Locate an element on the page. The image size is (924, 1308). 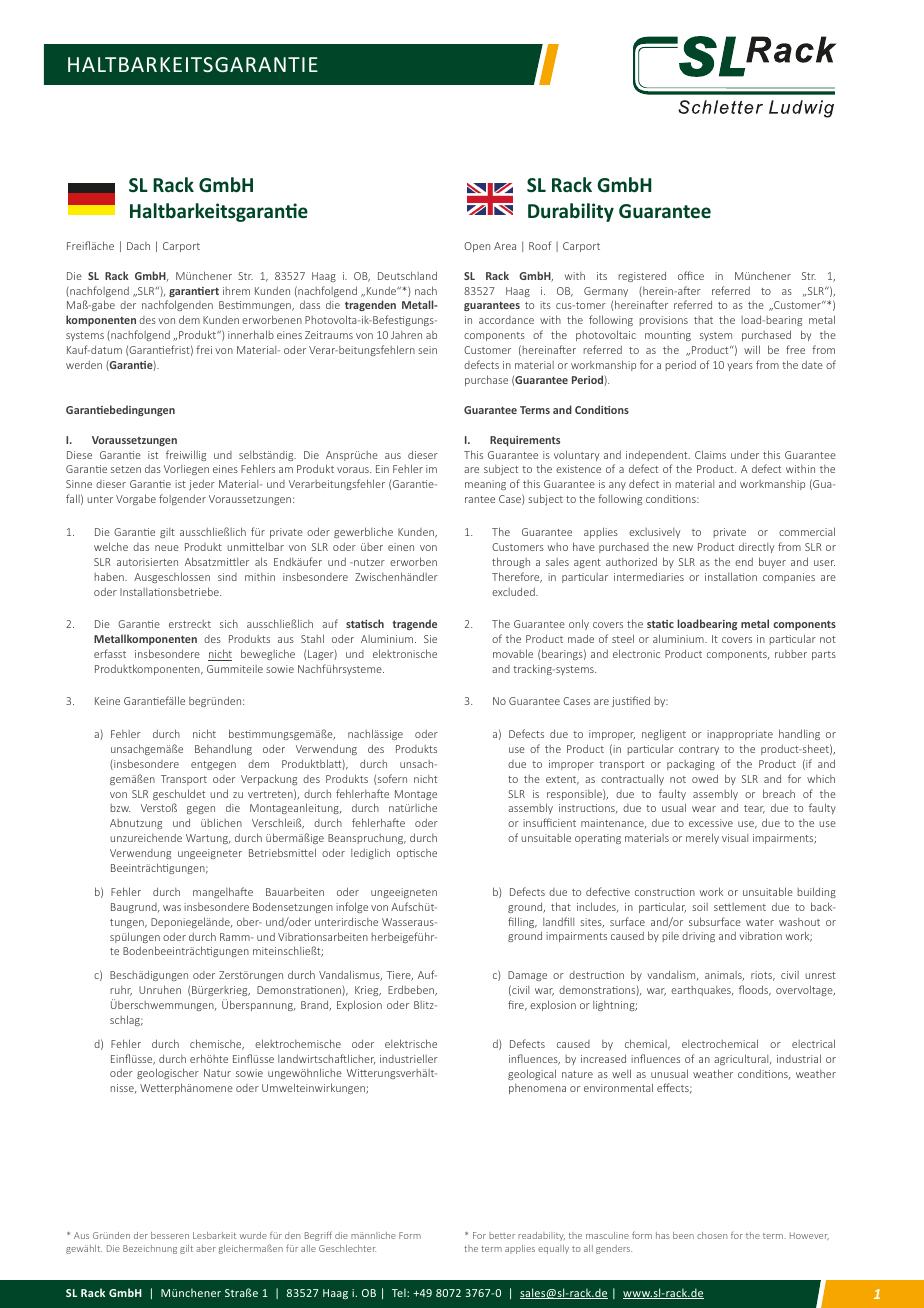
neue is located at coordinates (167, 548).
